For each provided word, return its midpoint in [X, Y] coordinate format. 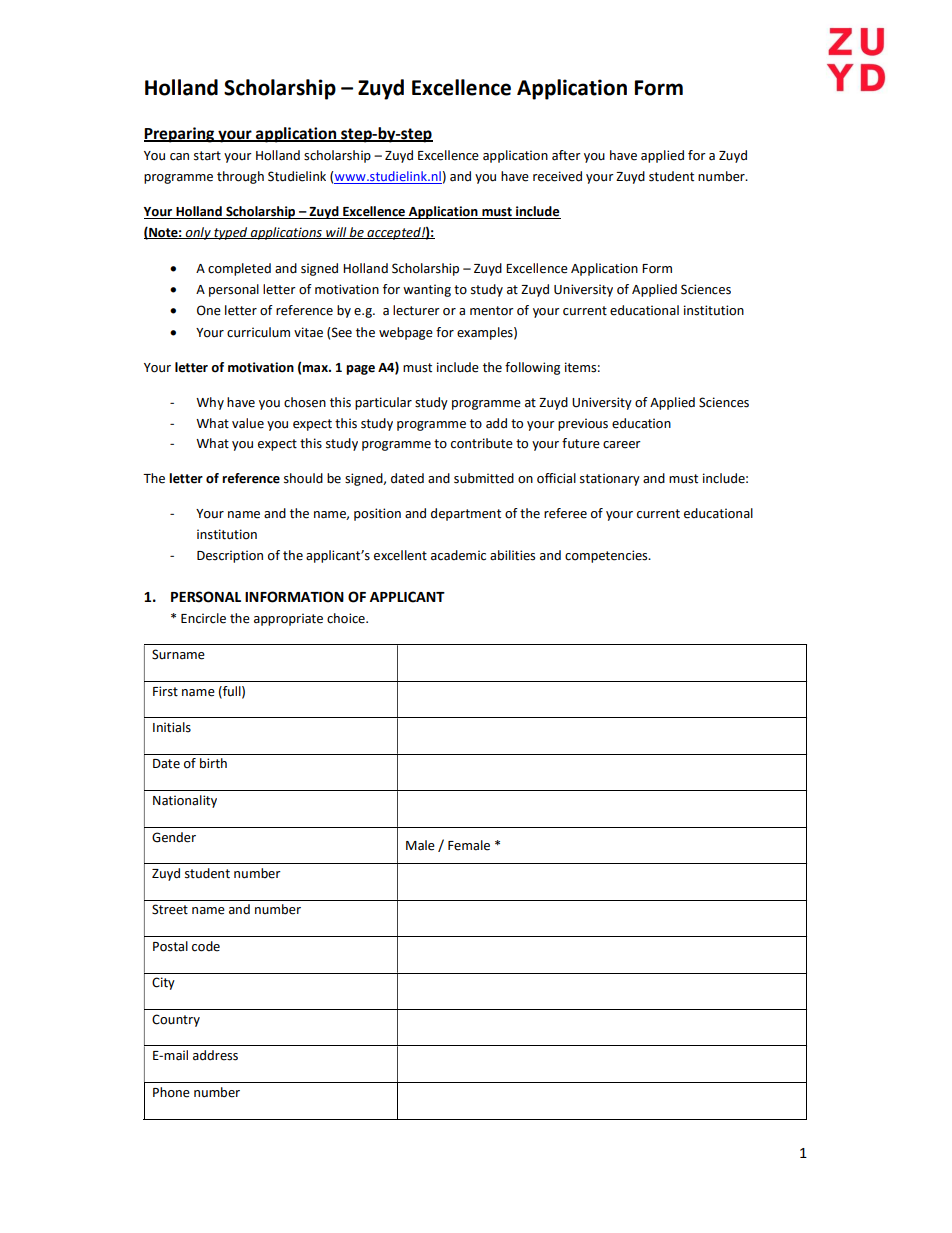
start [207, 156]
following [532, 368]
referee [565, 513]
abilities [512, 555]
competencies [607, 556]
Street [170, 909]
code [206, 946]
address [215, 1055]
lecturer [416, 310]
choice [347, 618]
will [336, 233]
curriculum [258, 332]
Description [230, 556]
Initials [172, 727]
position [377, 514]
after [566, 155]
